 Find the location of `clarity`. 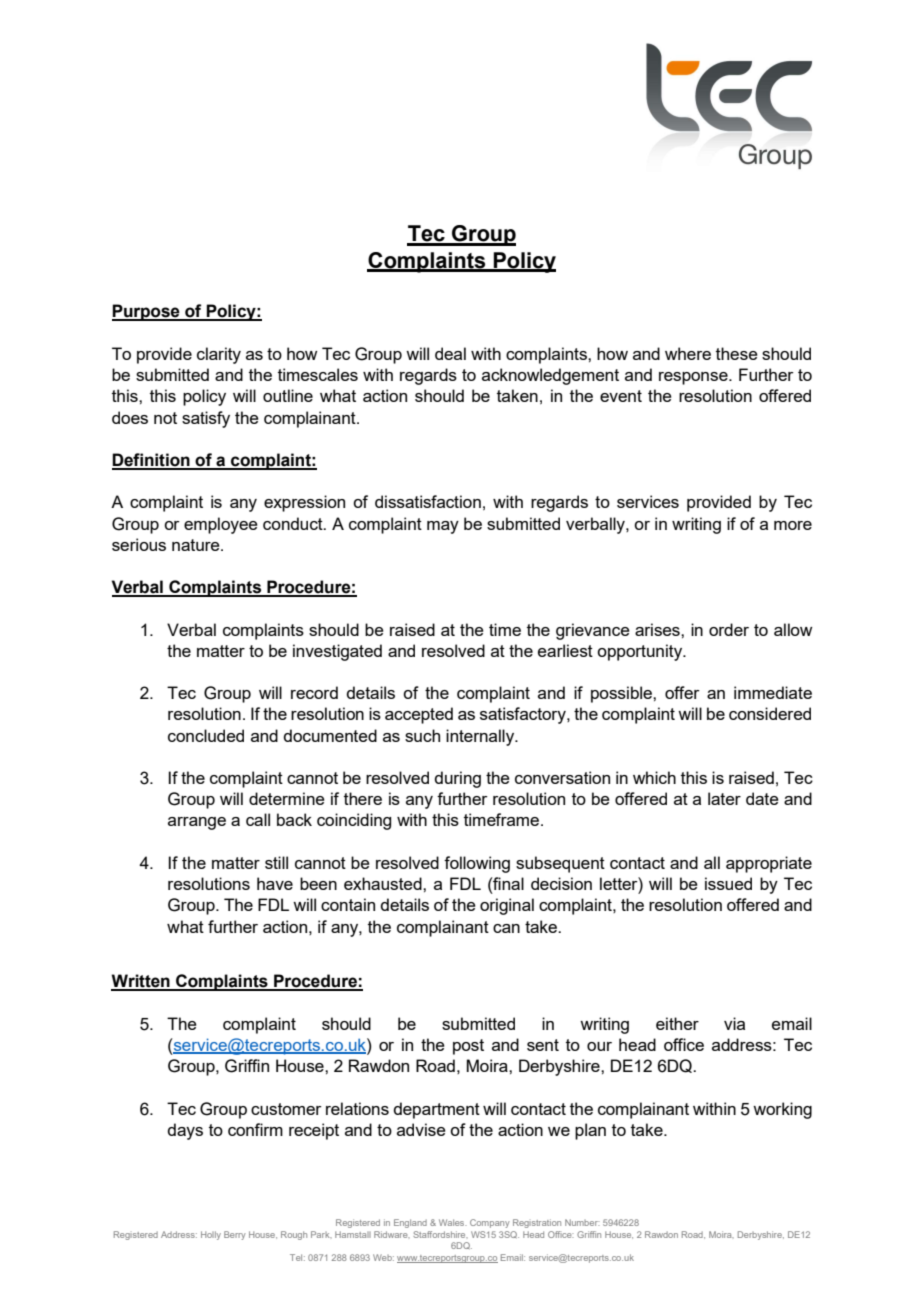

clarity is located at coordinates (219, 355).
